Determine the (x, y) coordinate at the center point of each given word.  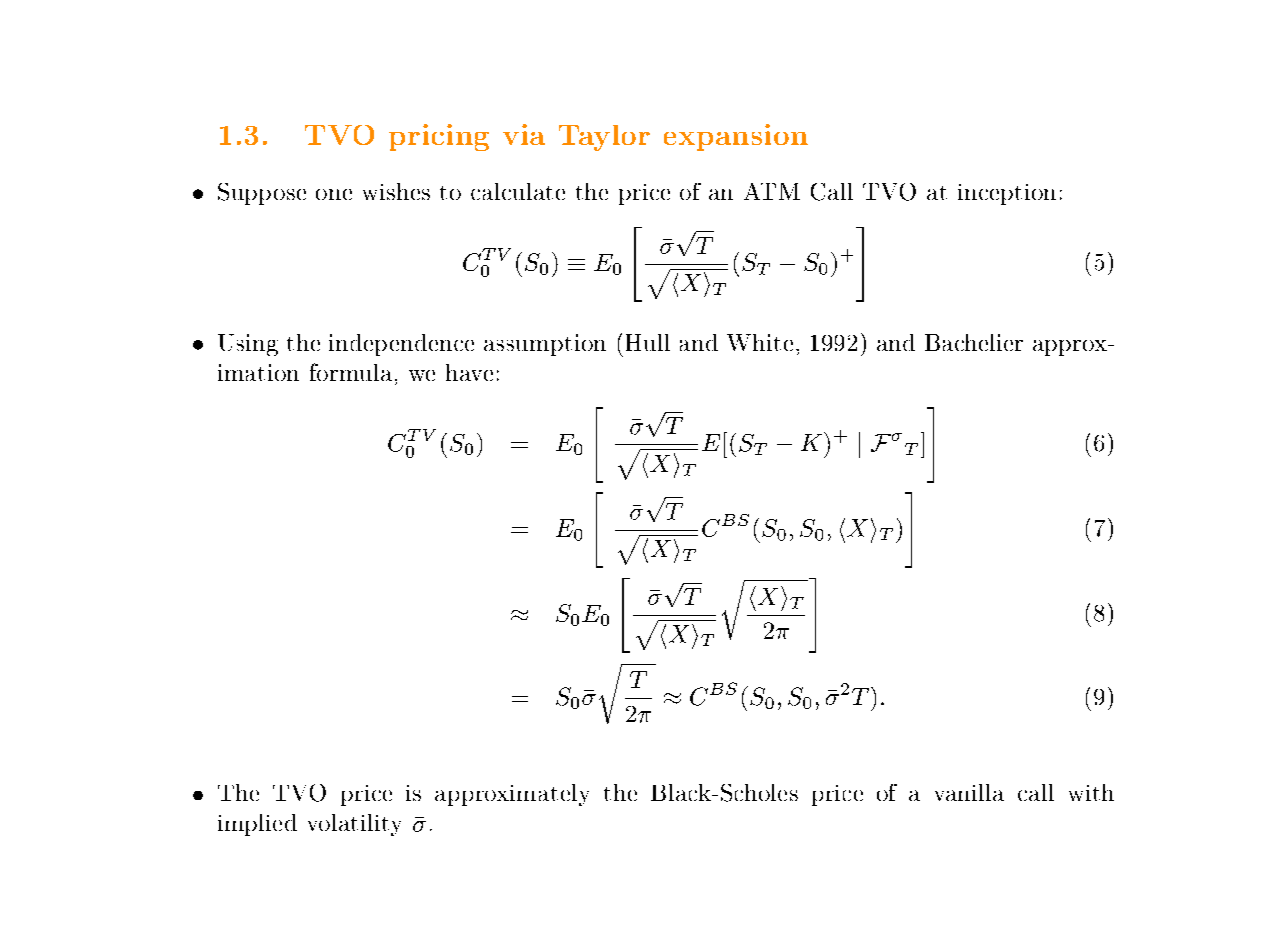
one (334, 194)
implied (257, 825)
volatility (354, 825)
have (469, 372)
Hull (648, 342)
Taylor (604, 138)
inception (1007, 194)
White (760, 342)
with (1091, 792)
